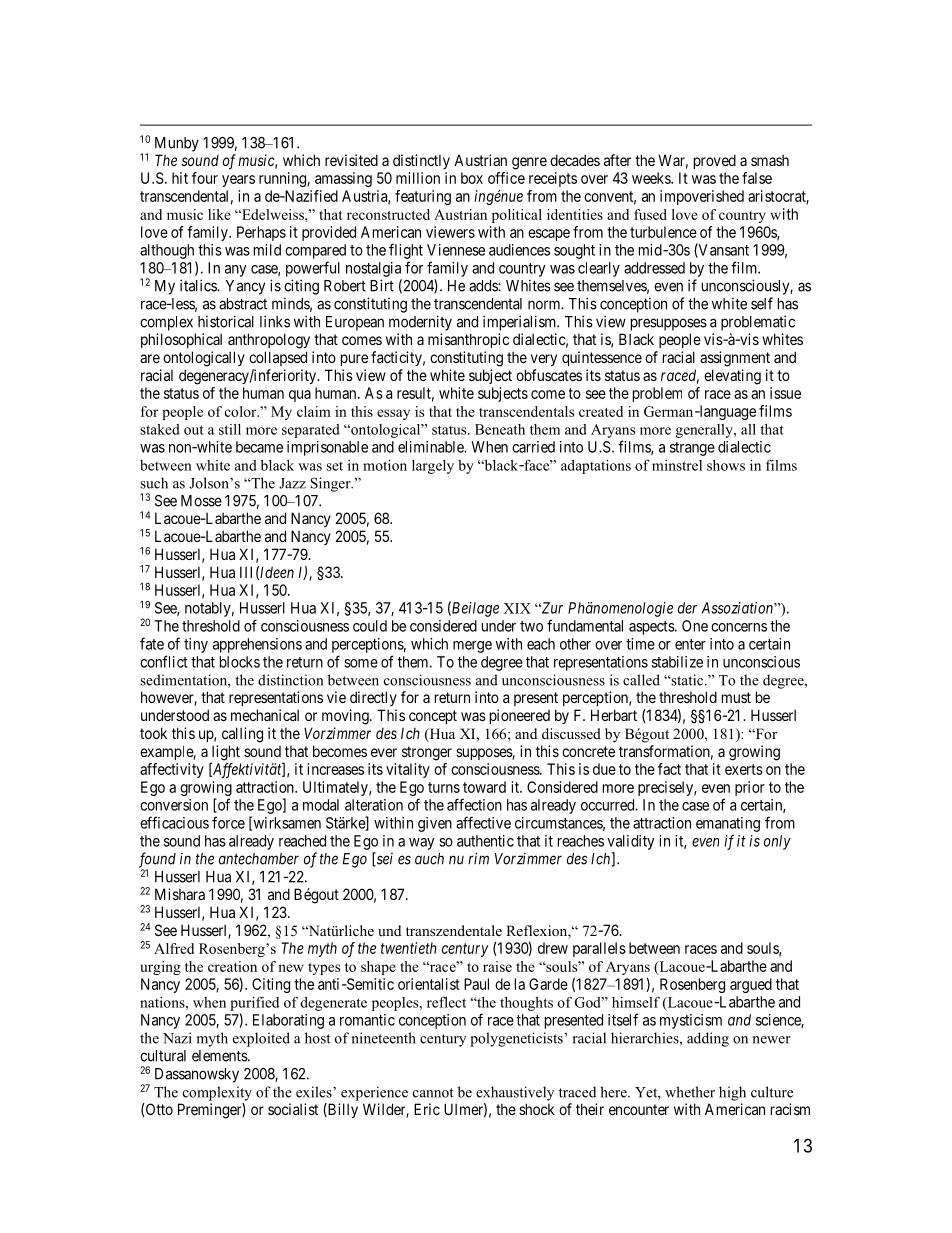 The width and height of the screenshot is (952, 1233). Describe the element at coordinates (732, 377) in the screenshot. I see `elevating` at that location.
